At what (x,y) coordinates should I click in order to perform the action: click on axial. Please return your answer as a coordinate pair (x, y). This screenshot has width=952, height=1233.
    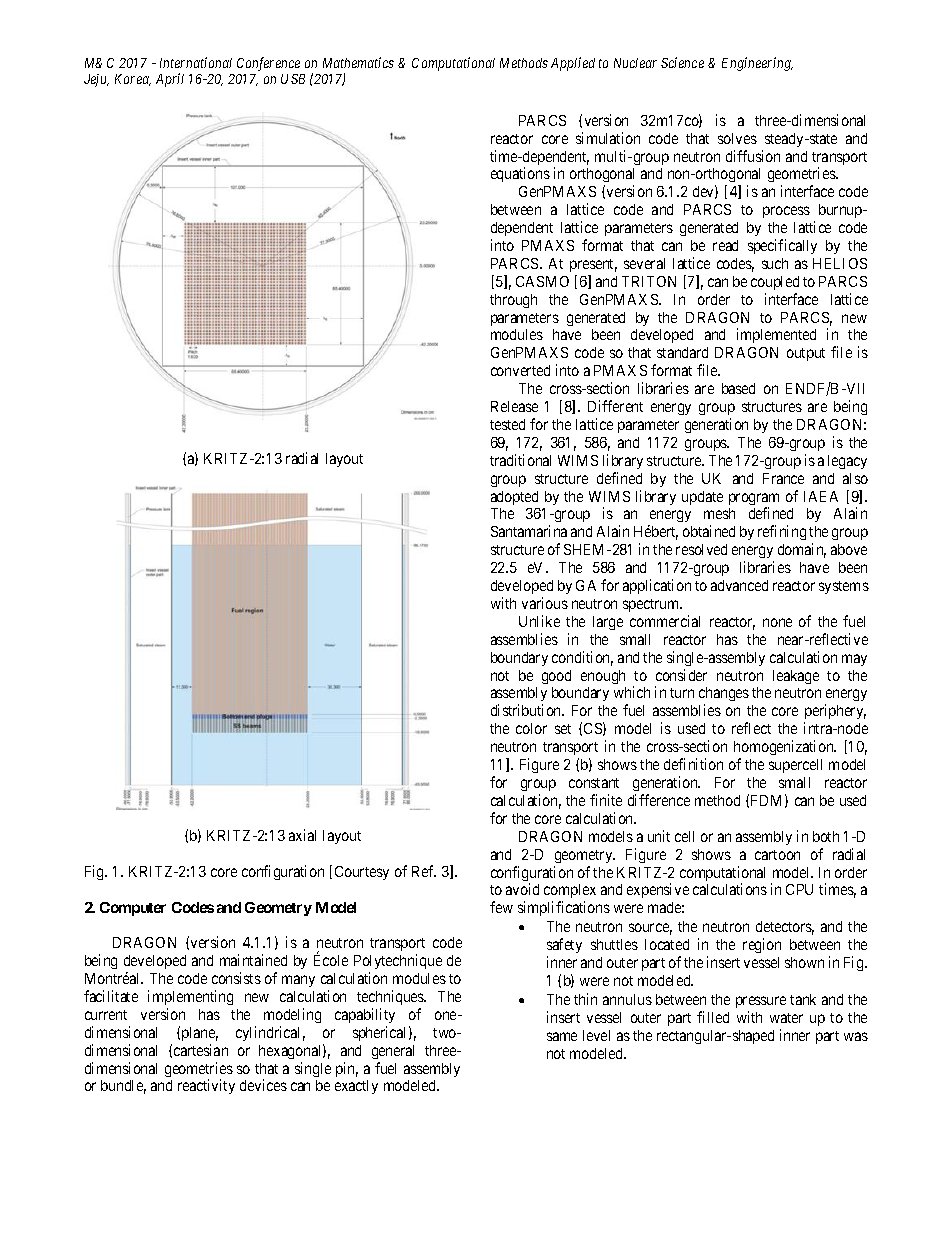
    Looking at the image, I should click on (302, 835).
